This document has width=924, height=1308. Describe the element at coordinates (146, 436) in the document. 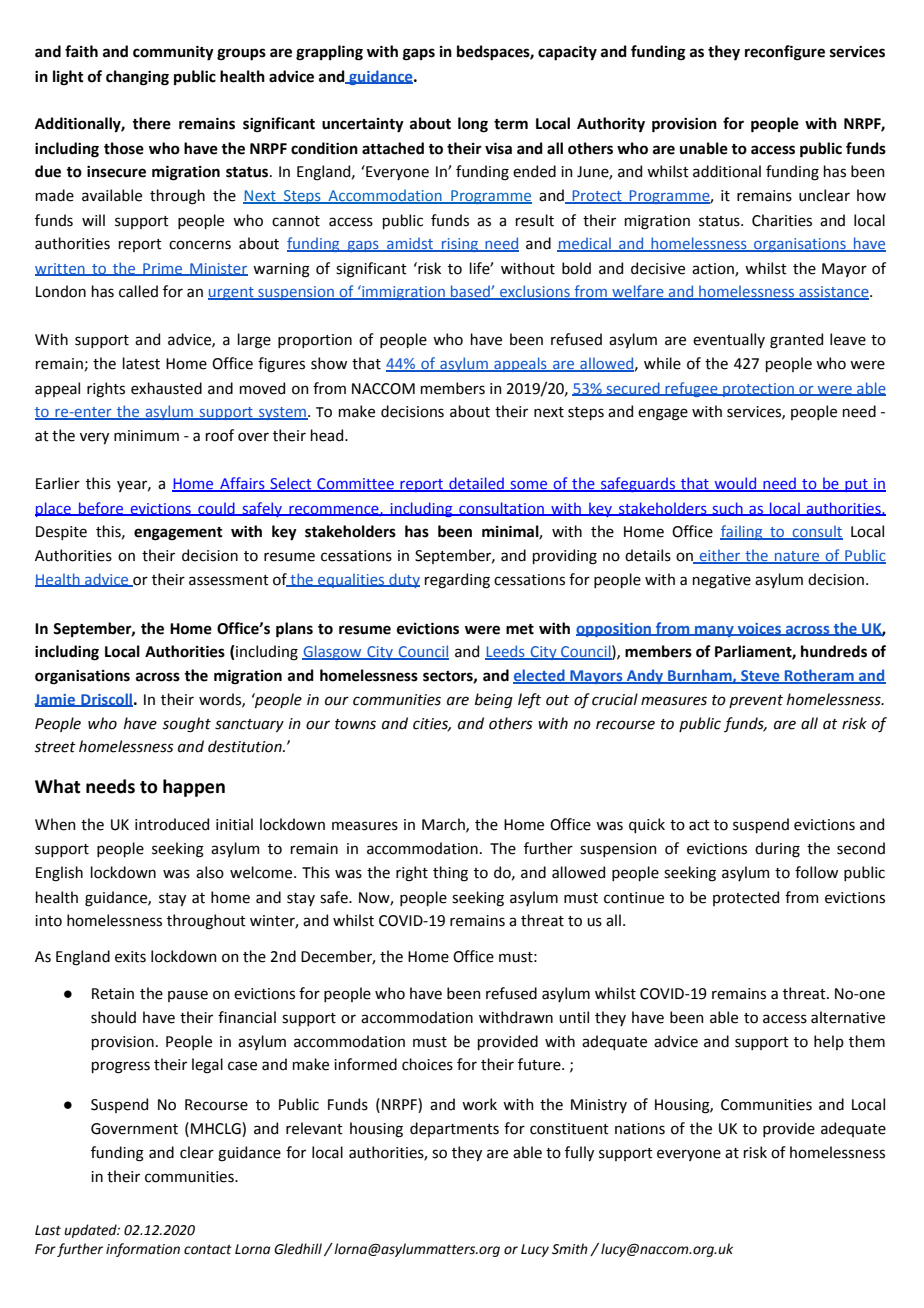

I see `minimum` at that location.
